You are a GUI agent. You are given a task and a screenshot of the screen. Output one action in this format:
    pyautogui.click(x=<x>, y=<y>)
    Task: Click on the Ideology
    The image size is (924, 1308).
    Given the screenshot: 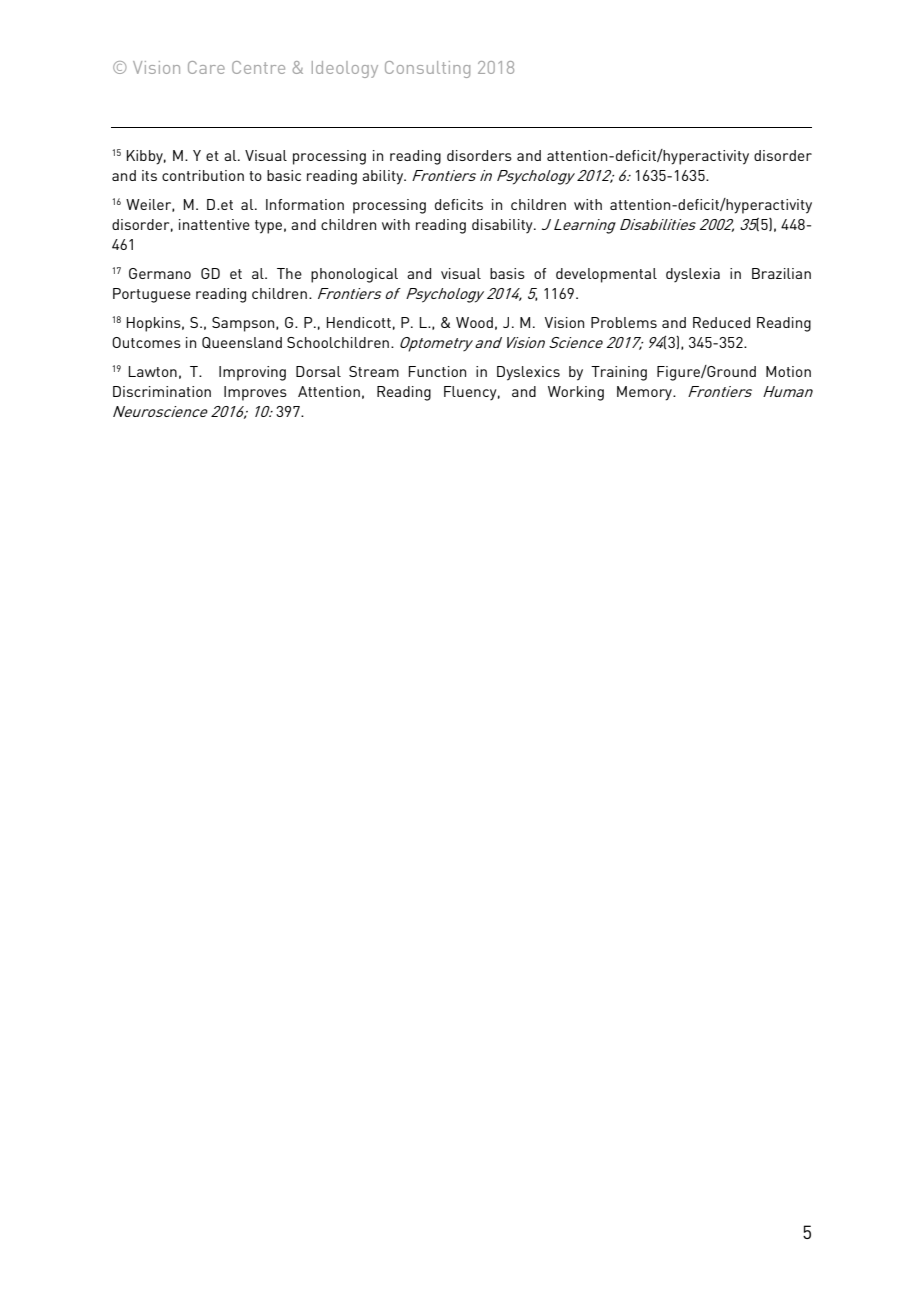 What is the action you would take?
    pyautogui.click(x=345, y=69)
